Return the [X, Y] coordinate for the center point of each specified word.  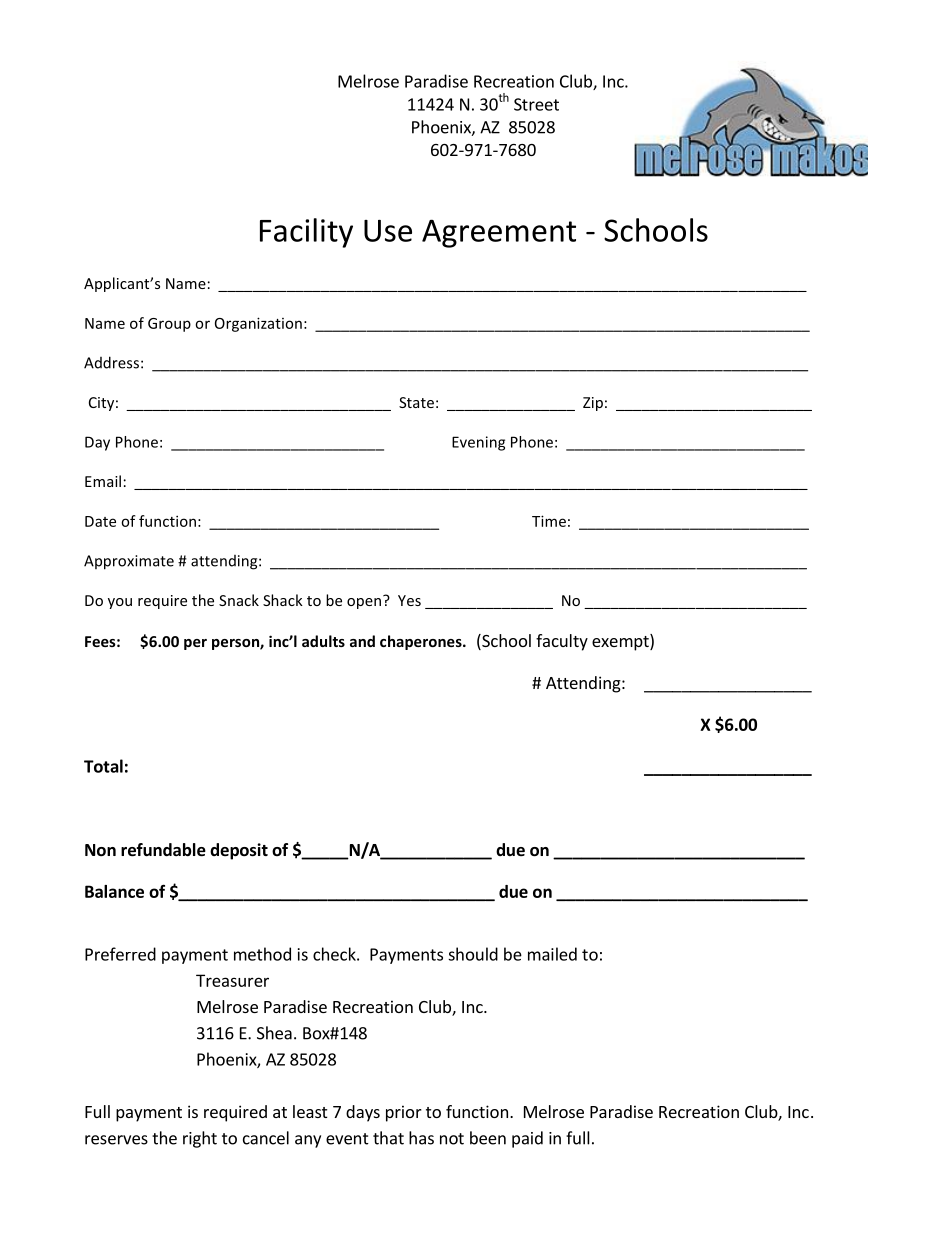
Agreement [499, 233]
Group [169, 325]
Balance [114, 891]
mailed [552, 954]
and [362, 641]
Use [388, 231]
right [200, 1139]
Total [103, 766]
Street [536, 104]
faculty [562, 642]
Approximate [129, 562]
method [262, 954]
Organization [258, 324]
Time [549, 521]
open [365, 602]
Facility [306, 233]
